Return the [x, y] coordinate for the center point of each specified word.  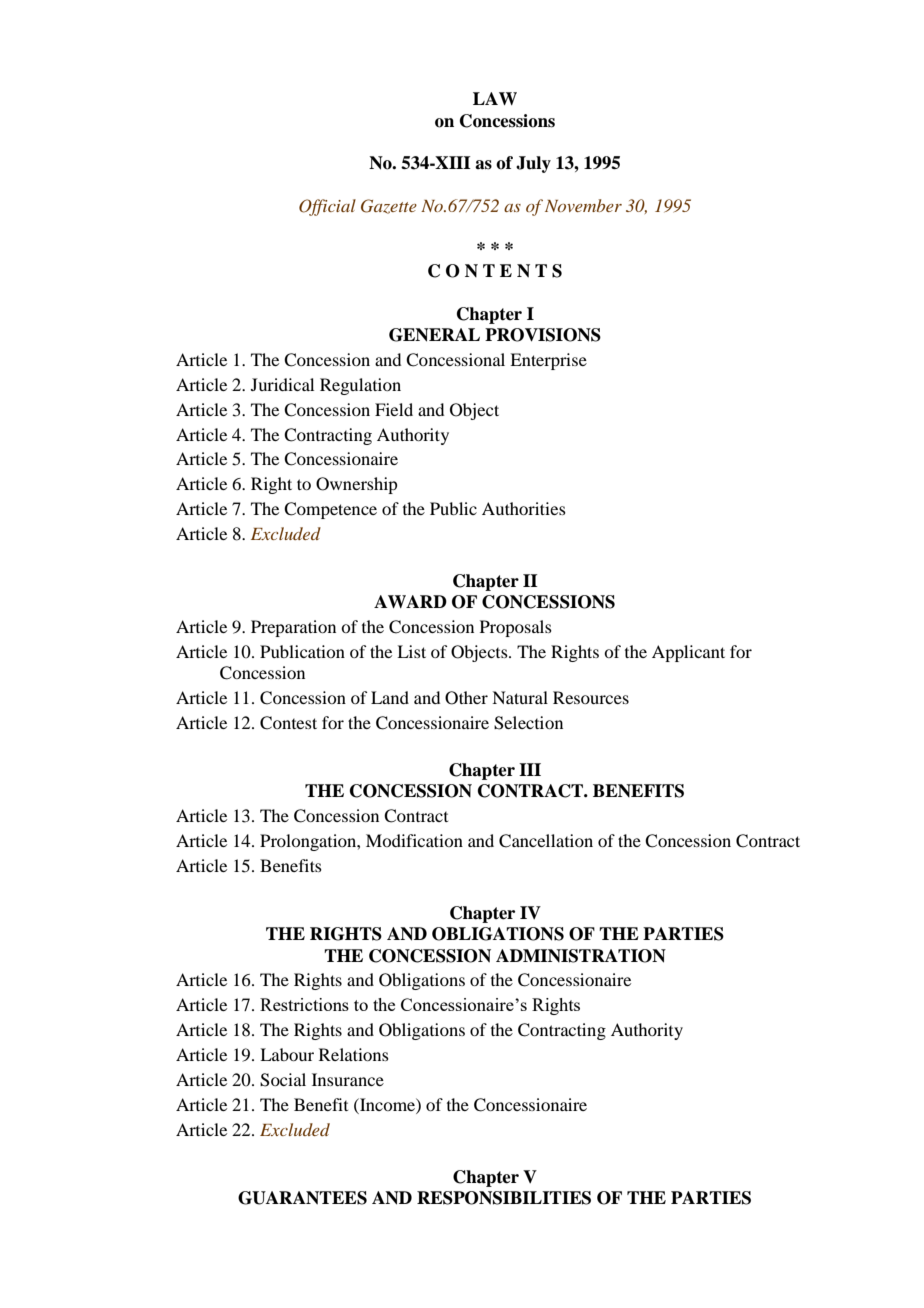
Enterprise [548, 361]
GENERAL [434, 335]
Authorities [524, 508]
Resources [591, 697]
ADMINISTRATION [581, 956]
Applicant [688, 653]
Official [327, 207]
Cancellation [546, 841]
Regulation [360, 386]
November [583, 205]
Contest [288, 723]
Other [466, 698]
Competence [330, 510]
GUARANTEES [302, 1198]
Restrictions [304, 1004]
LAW [495, 98]
